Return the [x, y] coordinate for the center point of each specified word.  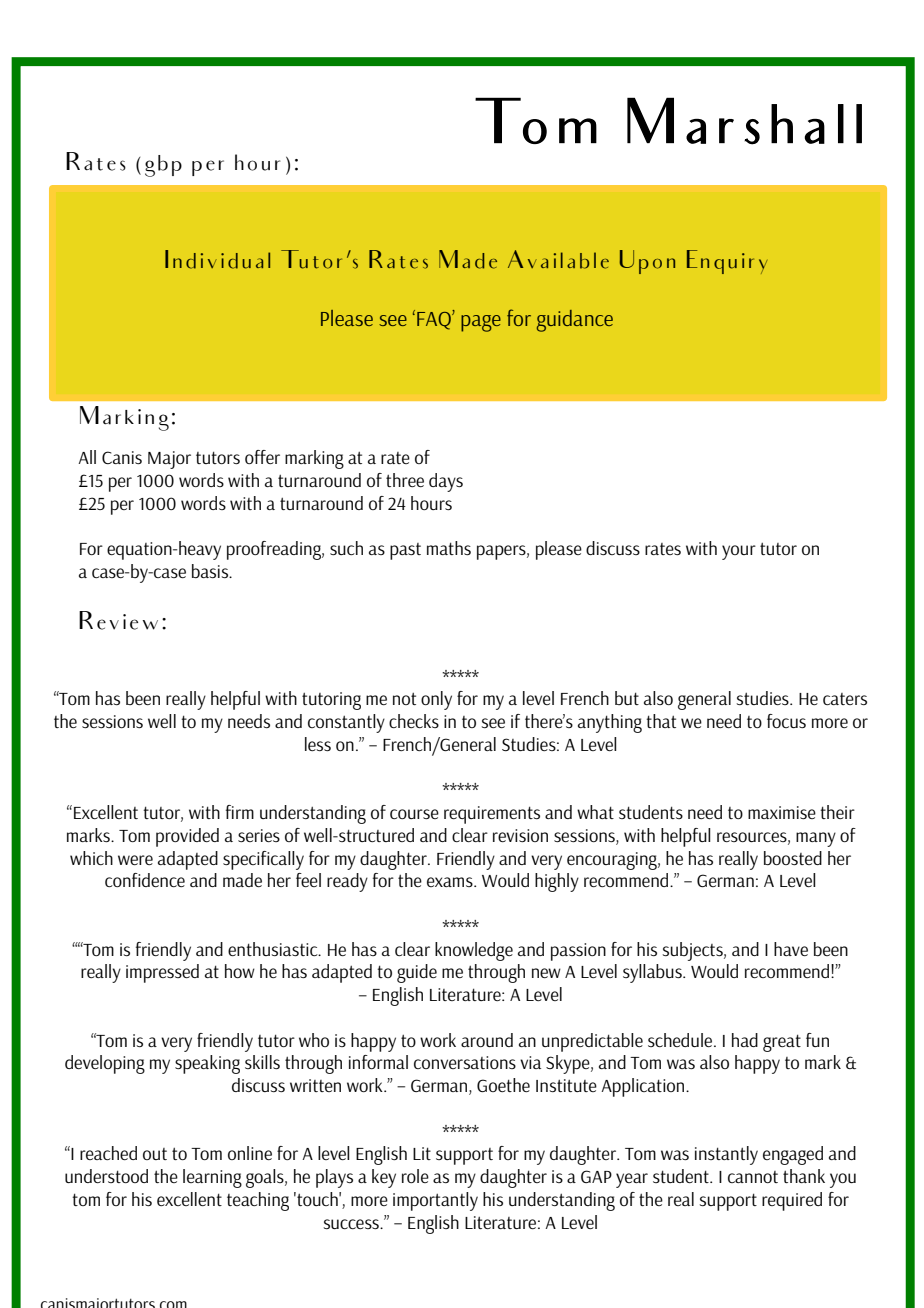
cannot [753, 1177]
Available [558, 259]
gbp [163, 166]
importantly [435, 1201]
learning [212, 1178]
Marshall [744, 121]
